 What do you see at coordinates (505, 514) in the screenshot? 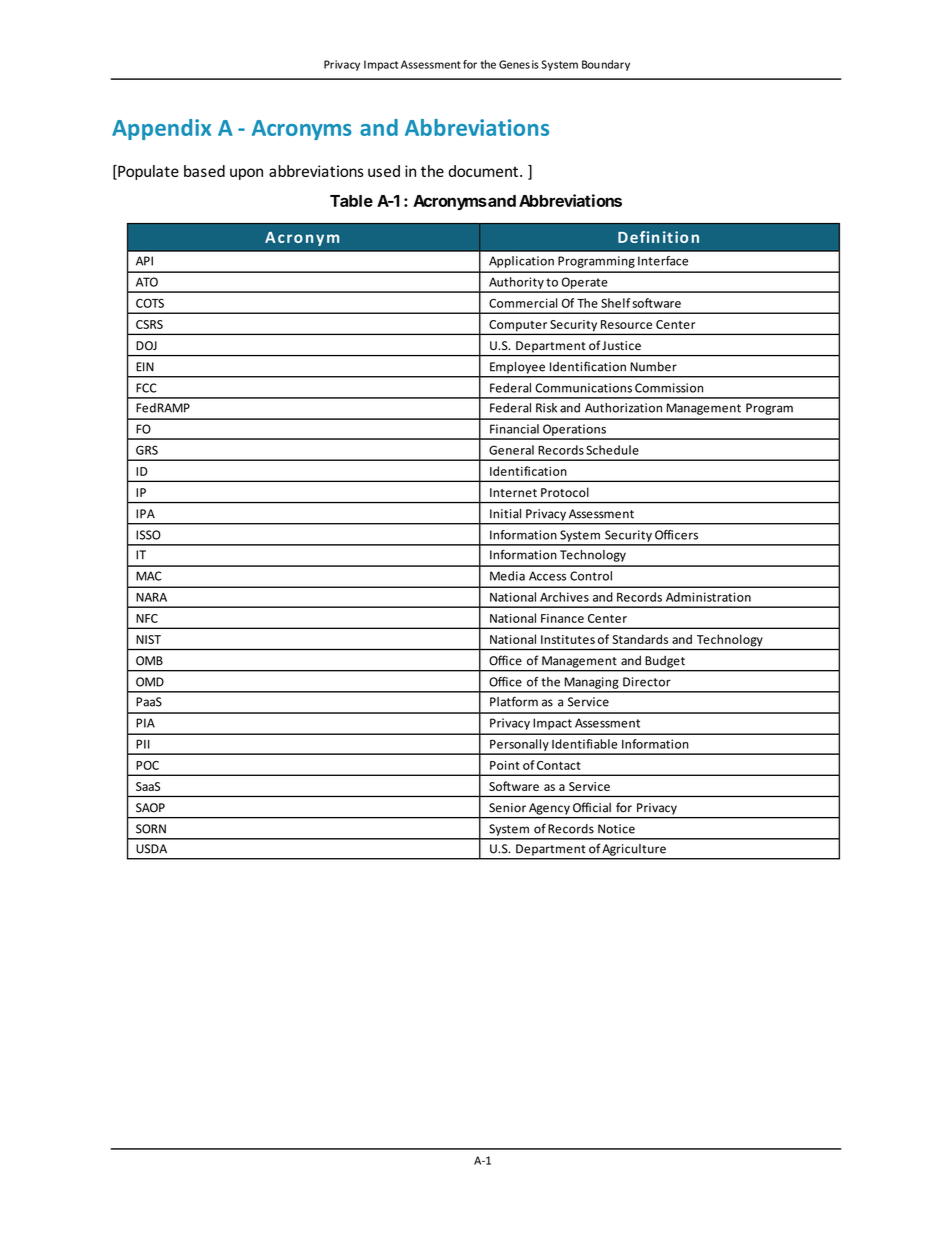
I see `Initial` at bounding box center [505, 514].
